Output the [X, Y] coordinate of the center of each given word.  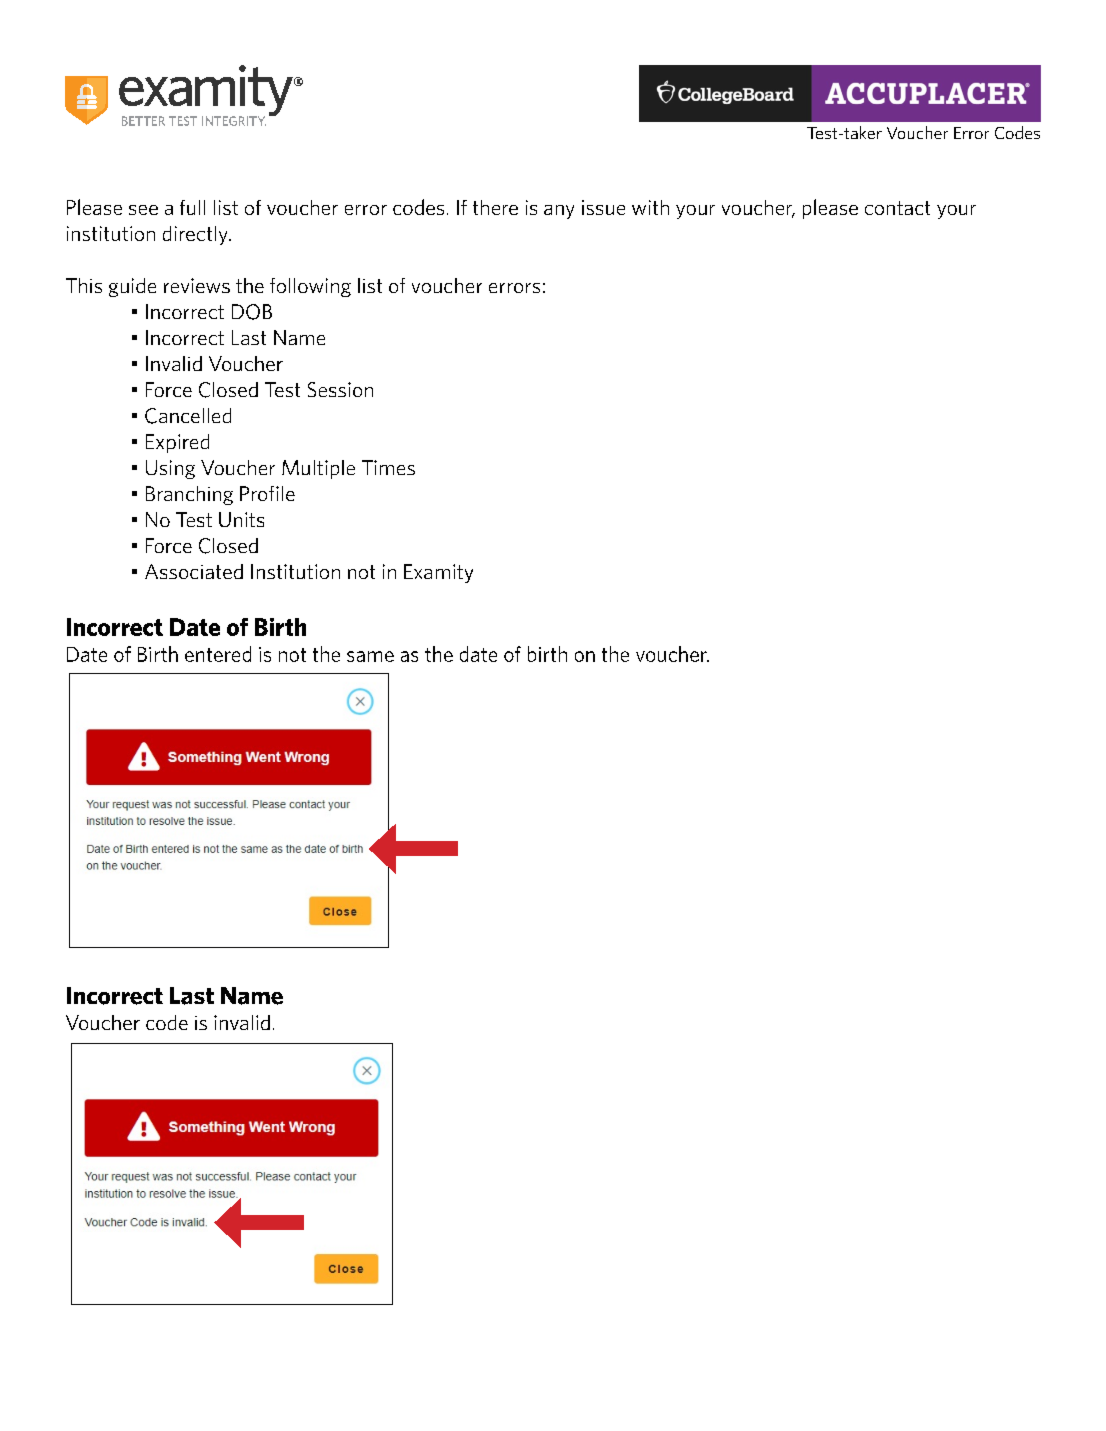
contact [897, 208]
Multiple [318, 469]
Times [388, 467]
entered [218, 654]
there [495, 207]
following [310, 287]
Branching [189, 495]
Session [340, 389]
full [192, 207]
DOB [252, 312]
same [370, 656]
